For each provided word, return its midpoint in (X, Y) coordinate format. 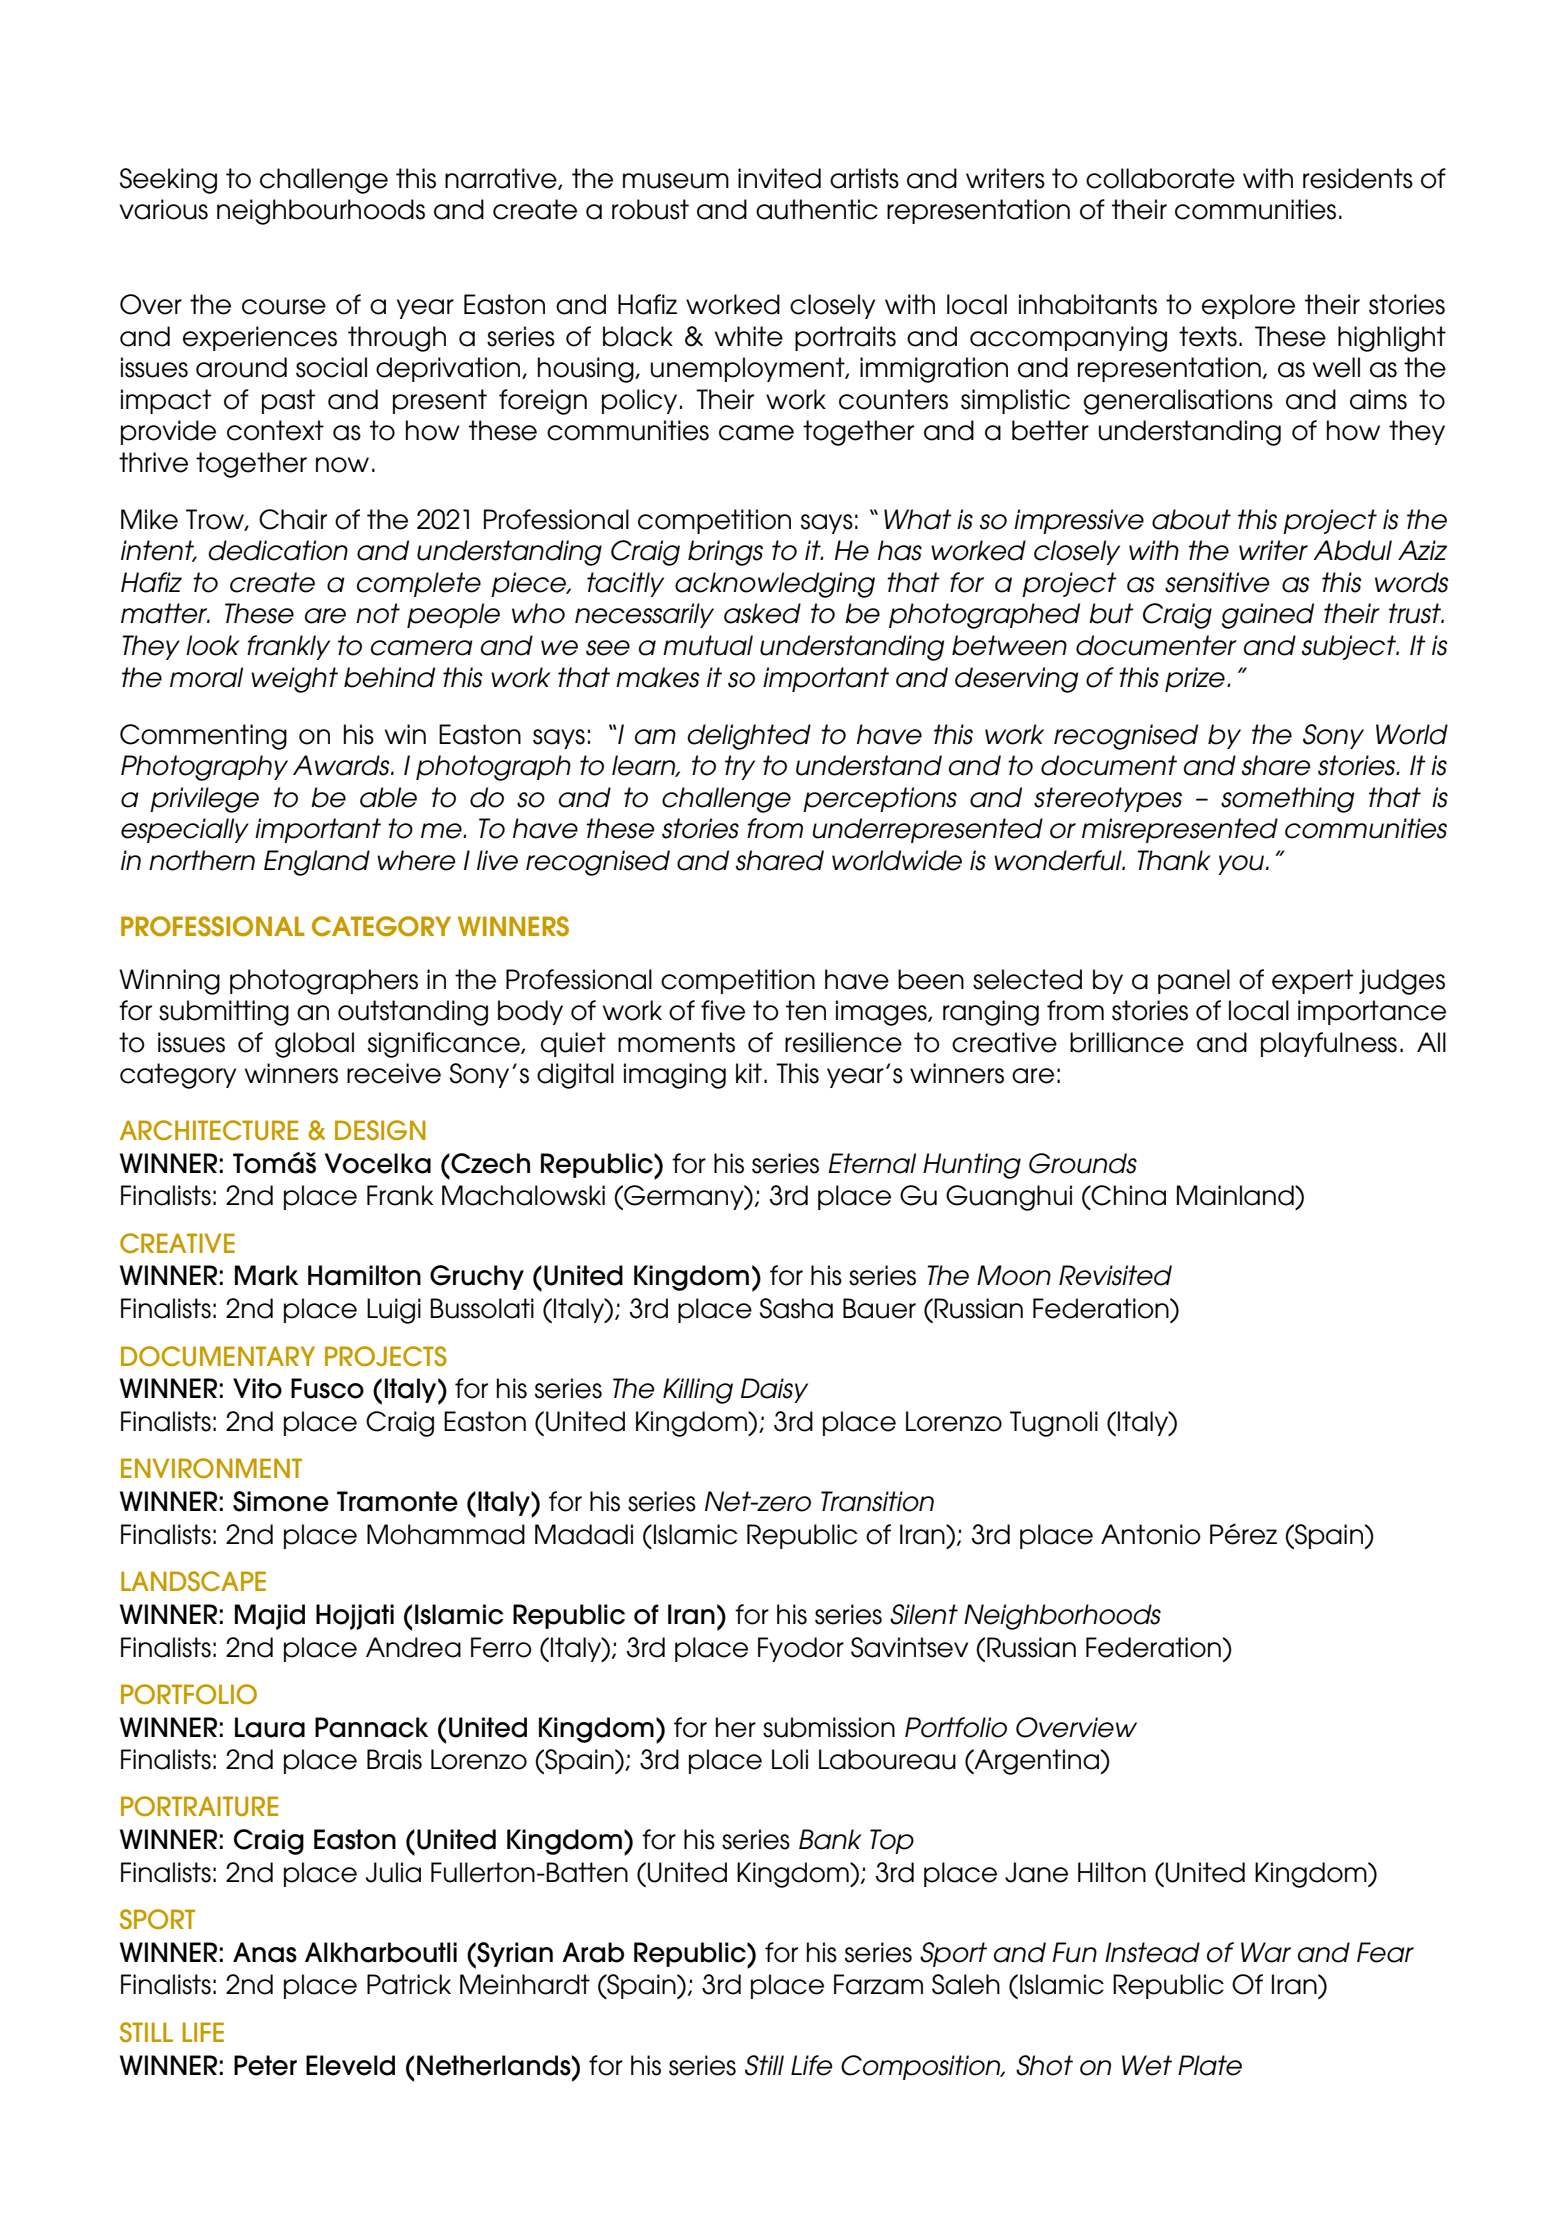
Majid (270, 1617)
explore (1248, 306)
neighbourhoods (321, 212)
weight (294, 680)
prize (1195, 679)
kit (749, 1073)
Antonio (1151, 1534)
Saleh (966, 1984)
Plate (1210, 2065)
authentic (817, 209)
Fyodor (801, 1649)
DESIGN (380, 1130)
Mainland (1236, 1195)
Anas (265, 1952)
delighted (749, 737)
